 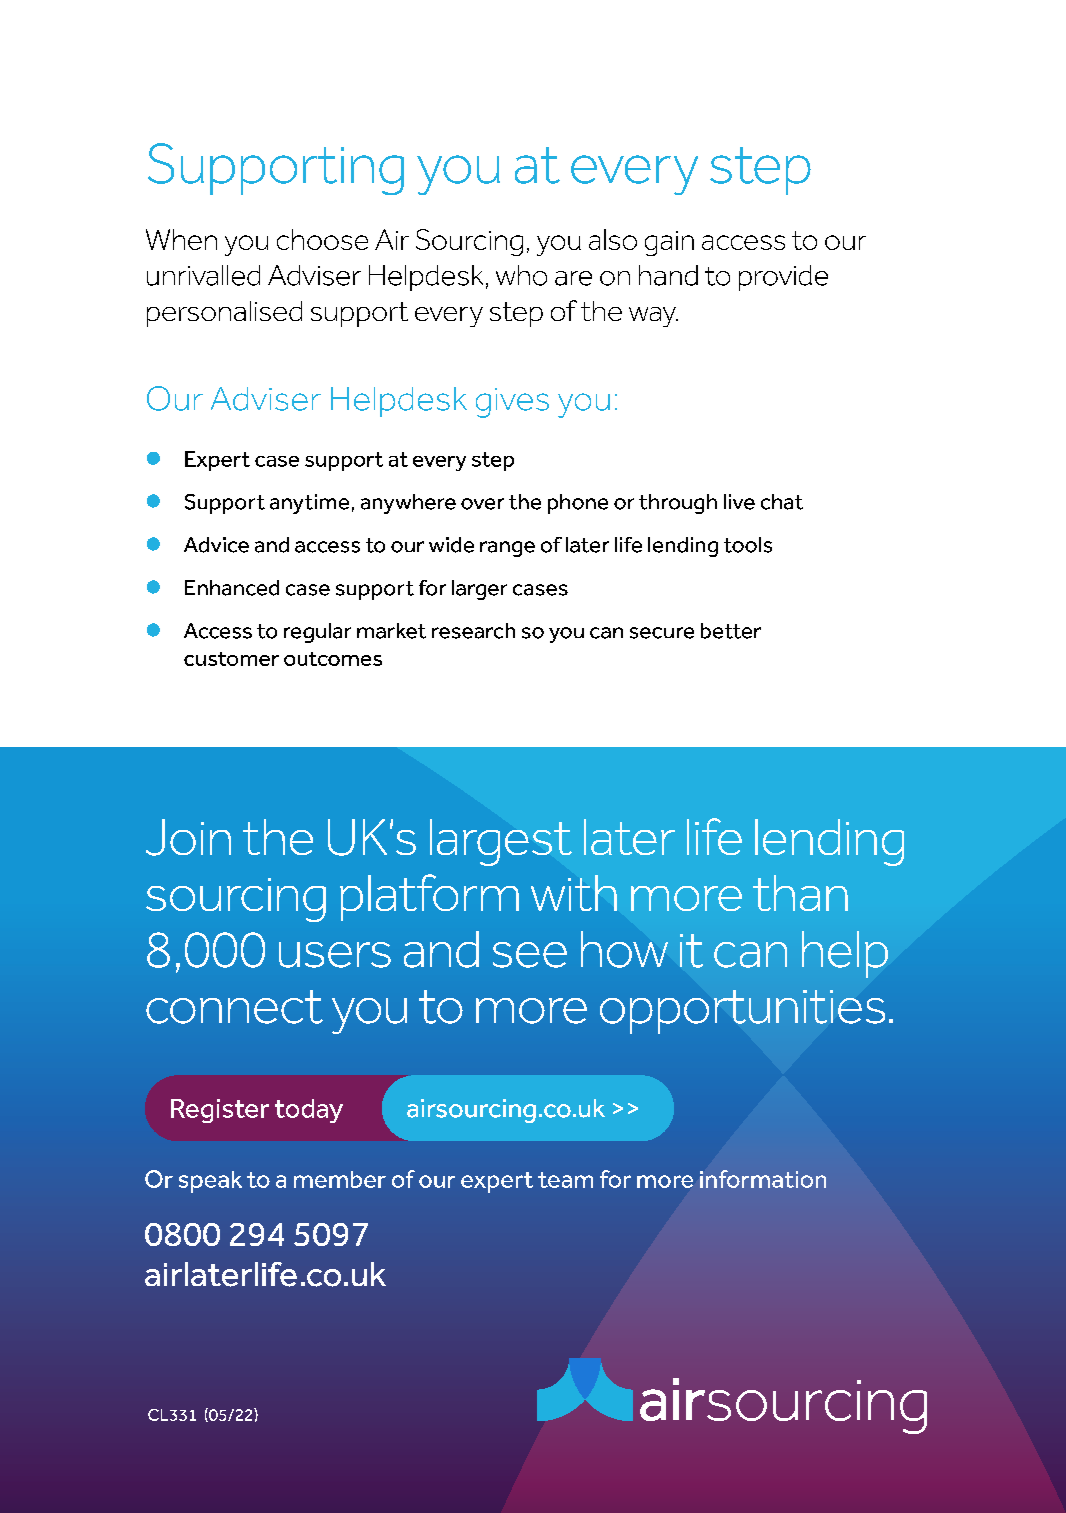 What do you see at coordinates (739, 502) in the image?
I see `live` at bounding box center [739, 502].
